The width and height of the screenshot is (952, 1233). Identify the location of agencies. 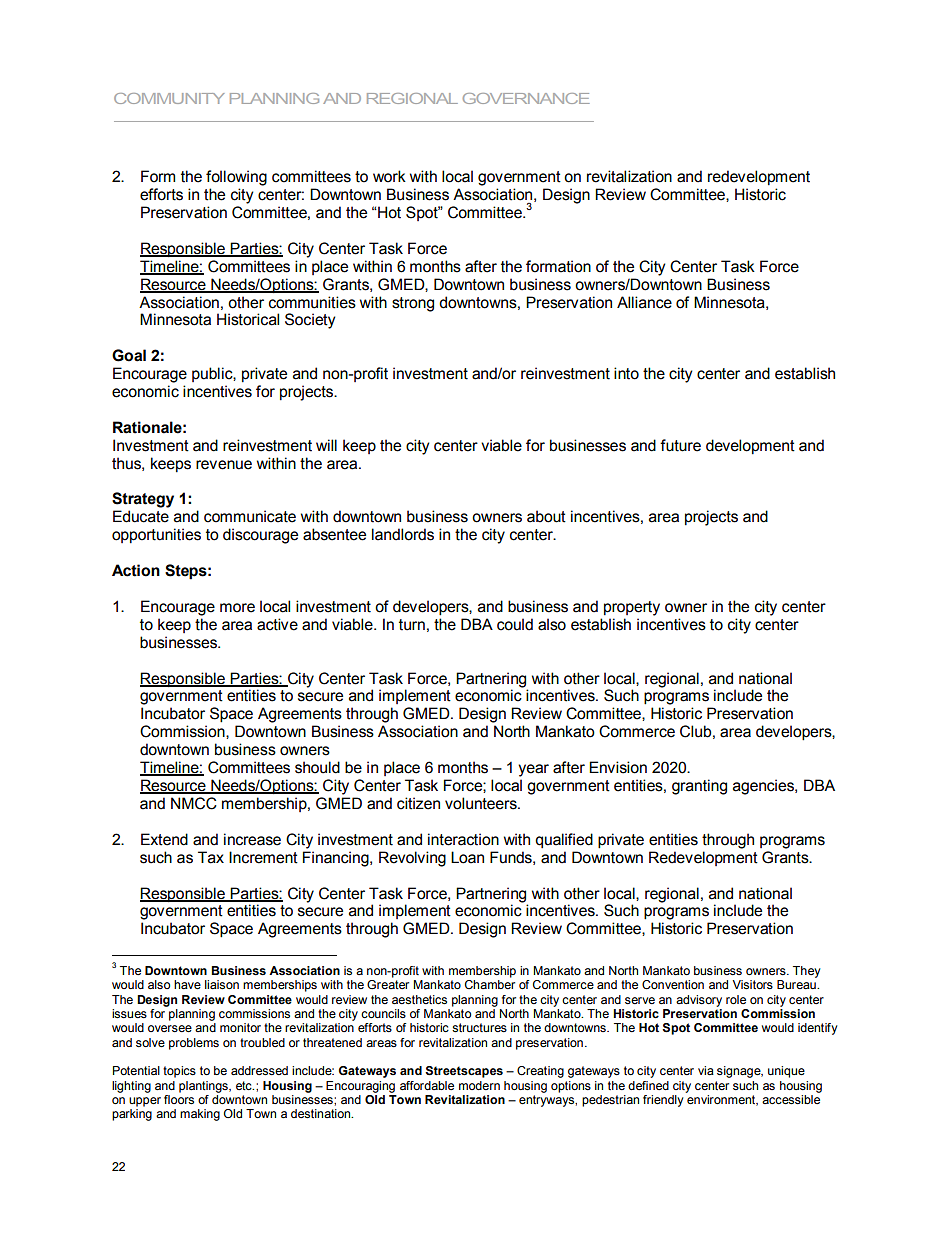
(764, 787).
